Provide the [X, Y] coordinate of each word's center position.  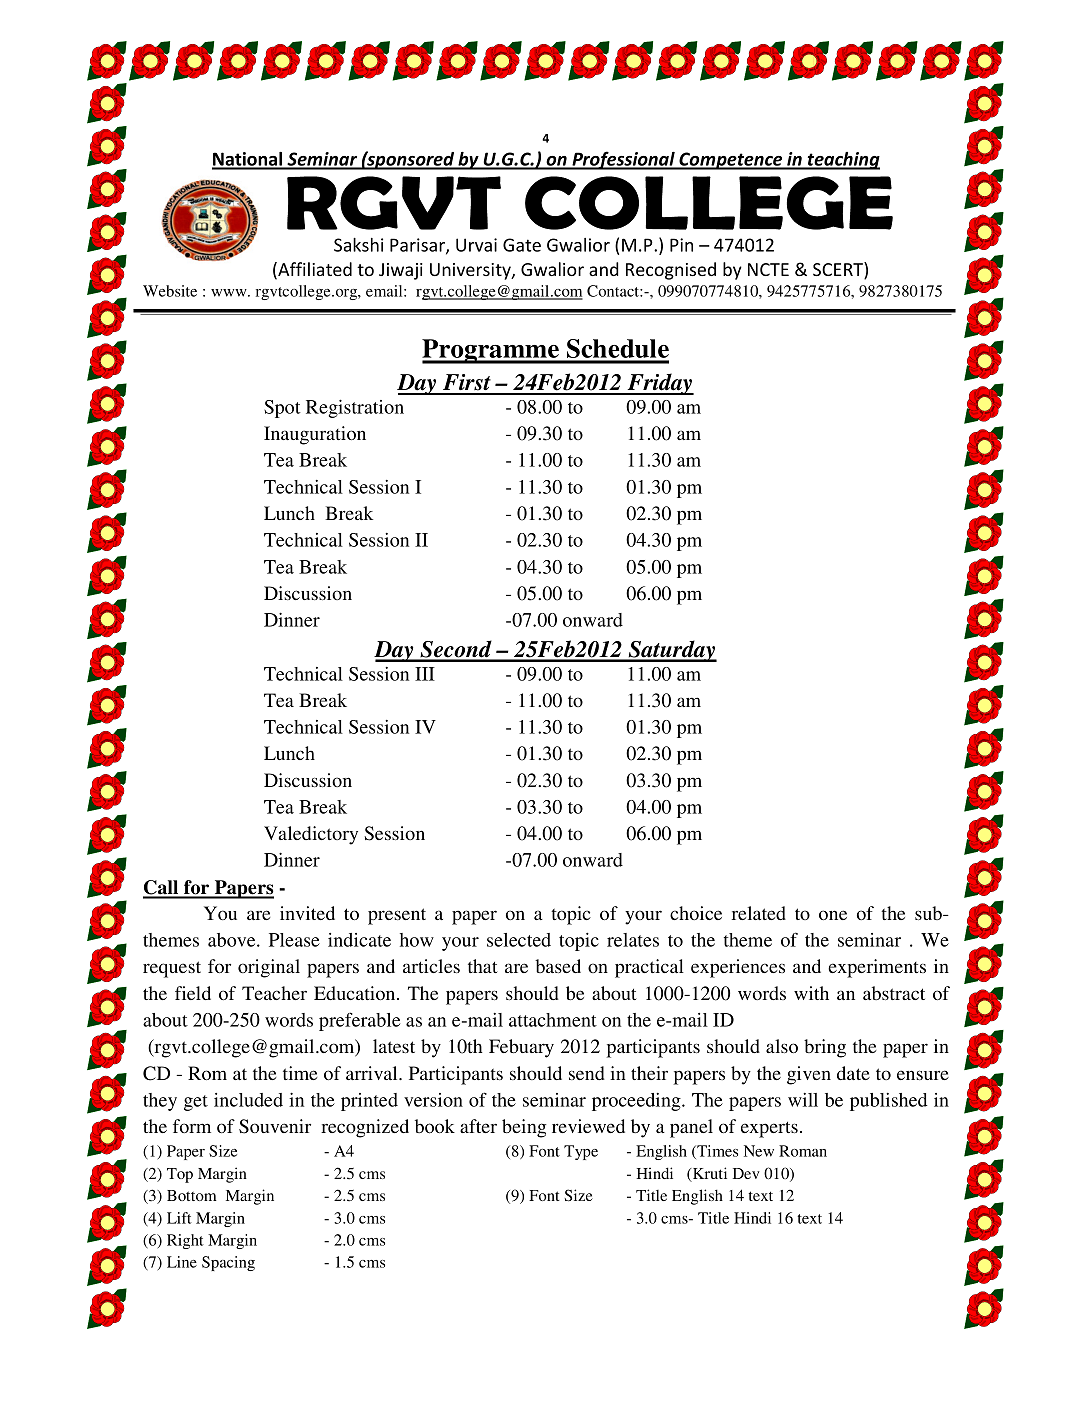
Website [170, 291]
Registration [355, 408]
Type [581, 1152]
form [192, 1126]
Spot [282, 409]
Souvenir [275, 1126]
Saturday [671, 651]
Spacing [228, 1263]
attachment [553, 1020]
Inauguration [315, 435]
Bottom [192, 1195]
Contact [614, 291]
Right [185, 1241]
